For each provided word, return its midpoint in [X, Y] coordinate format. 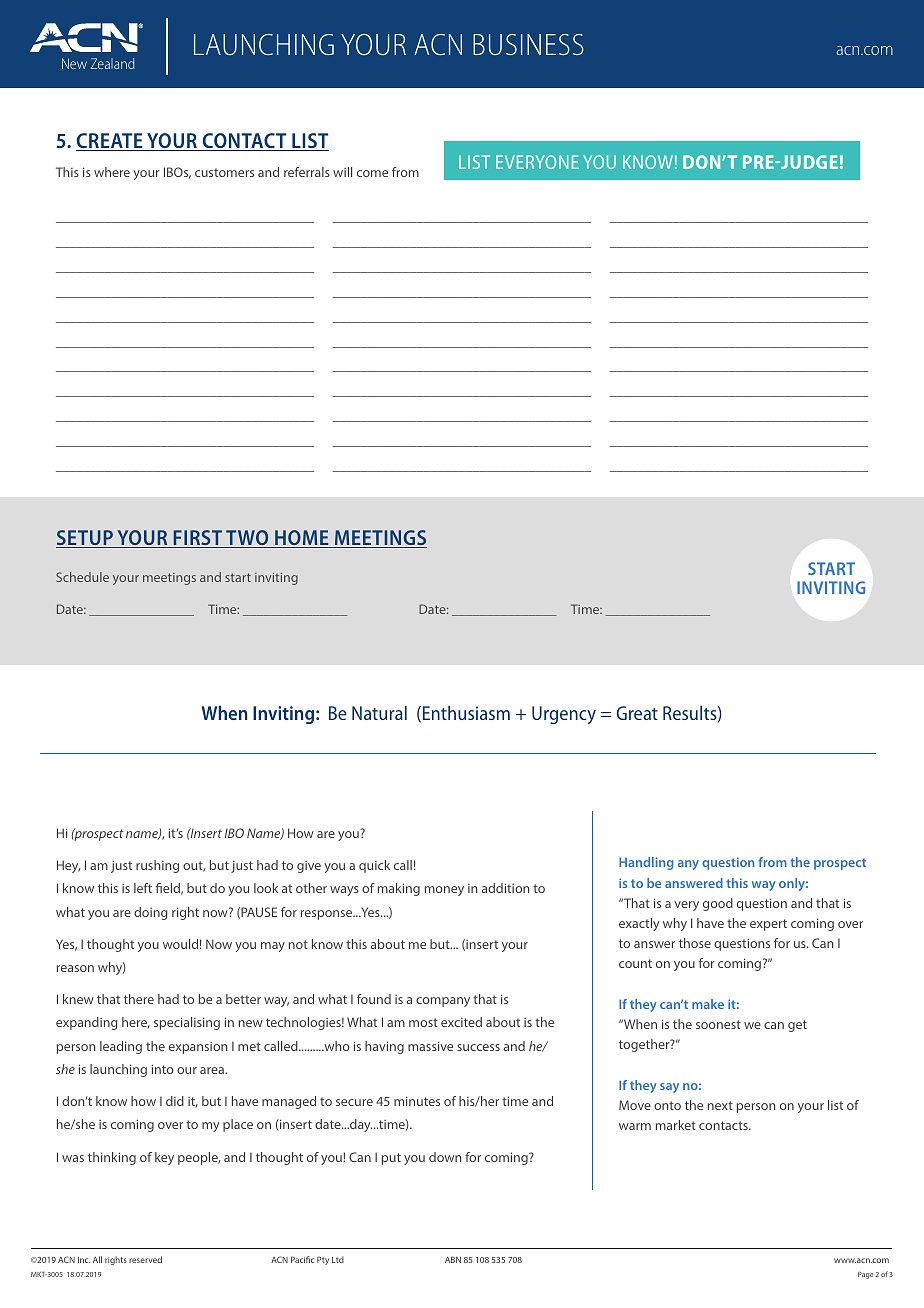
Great [637, 713]
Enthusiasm [466, 713]
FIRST [197, 539]
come [372, 173]
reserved [145, 1259]
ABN [453, 1259]
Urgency [564, 715]
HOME [302, 539]
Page [865, 1275]
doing [151, 913]
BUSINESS [528, 44]
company [443, 1002]
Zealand [112, 63]
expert [768, 925]
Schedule [82, 577]
